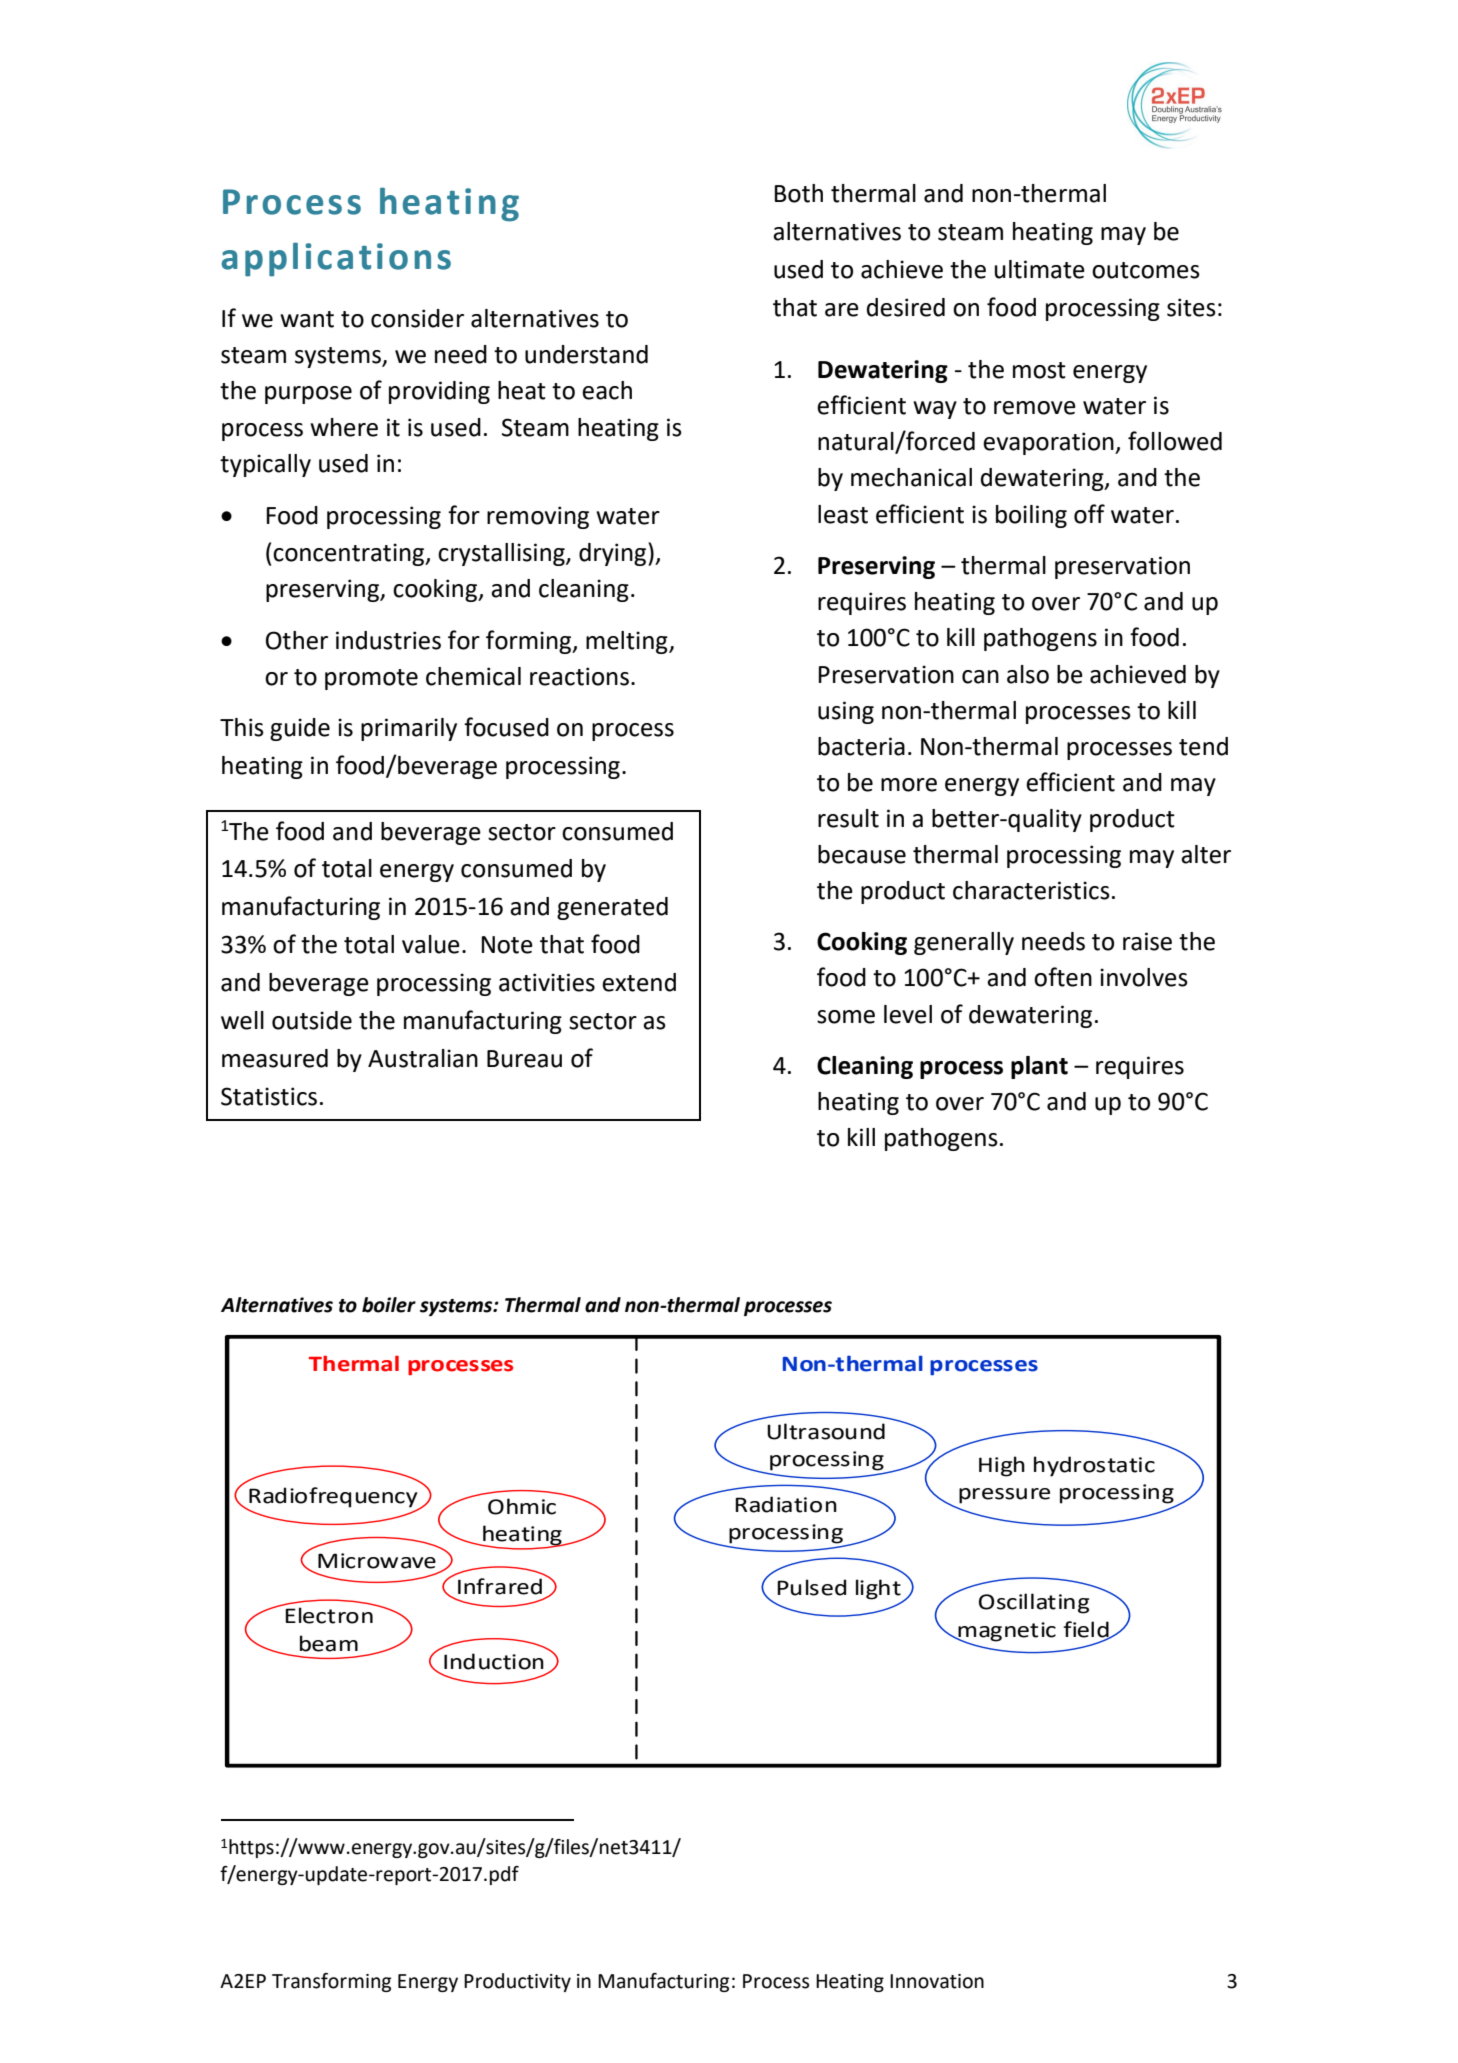 This document has width=1458, height=2063. I want to click on Innovation, so click(937, 1981).
